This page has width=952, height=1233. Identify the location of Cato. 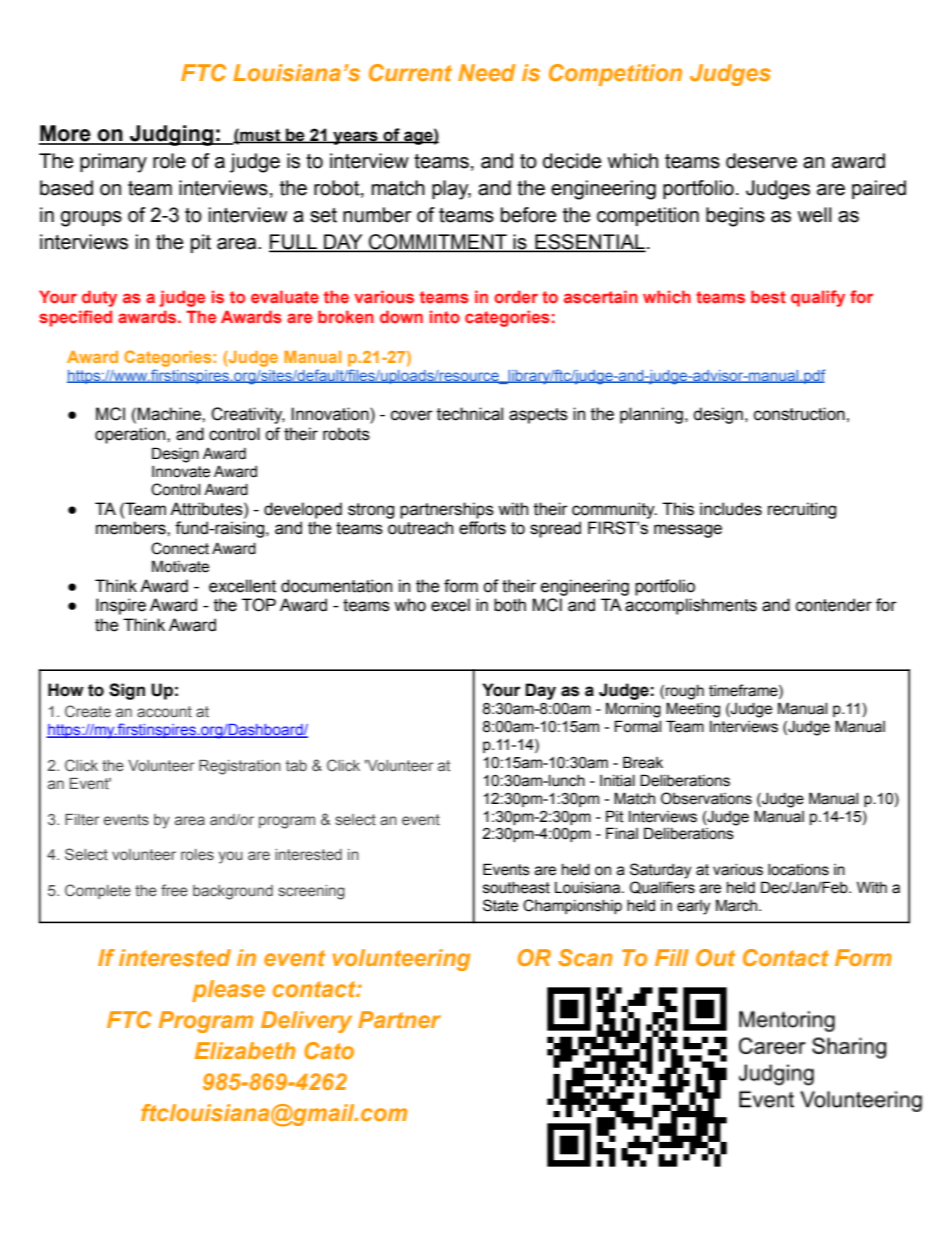
(329, 1050).
